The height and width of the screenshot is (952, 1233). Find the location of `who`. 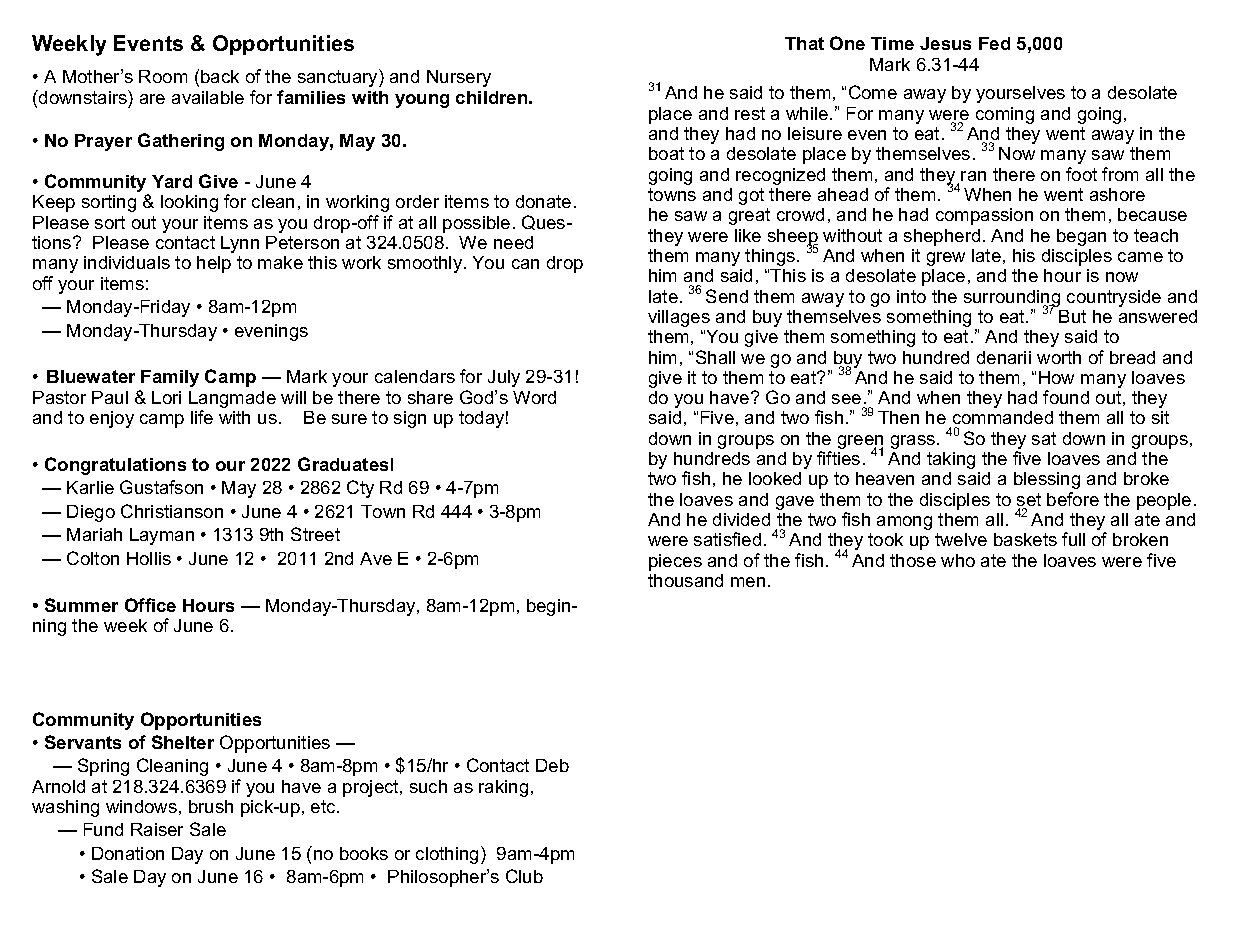

who is located at coordinates (958, 560).
